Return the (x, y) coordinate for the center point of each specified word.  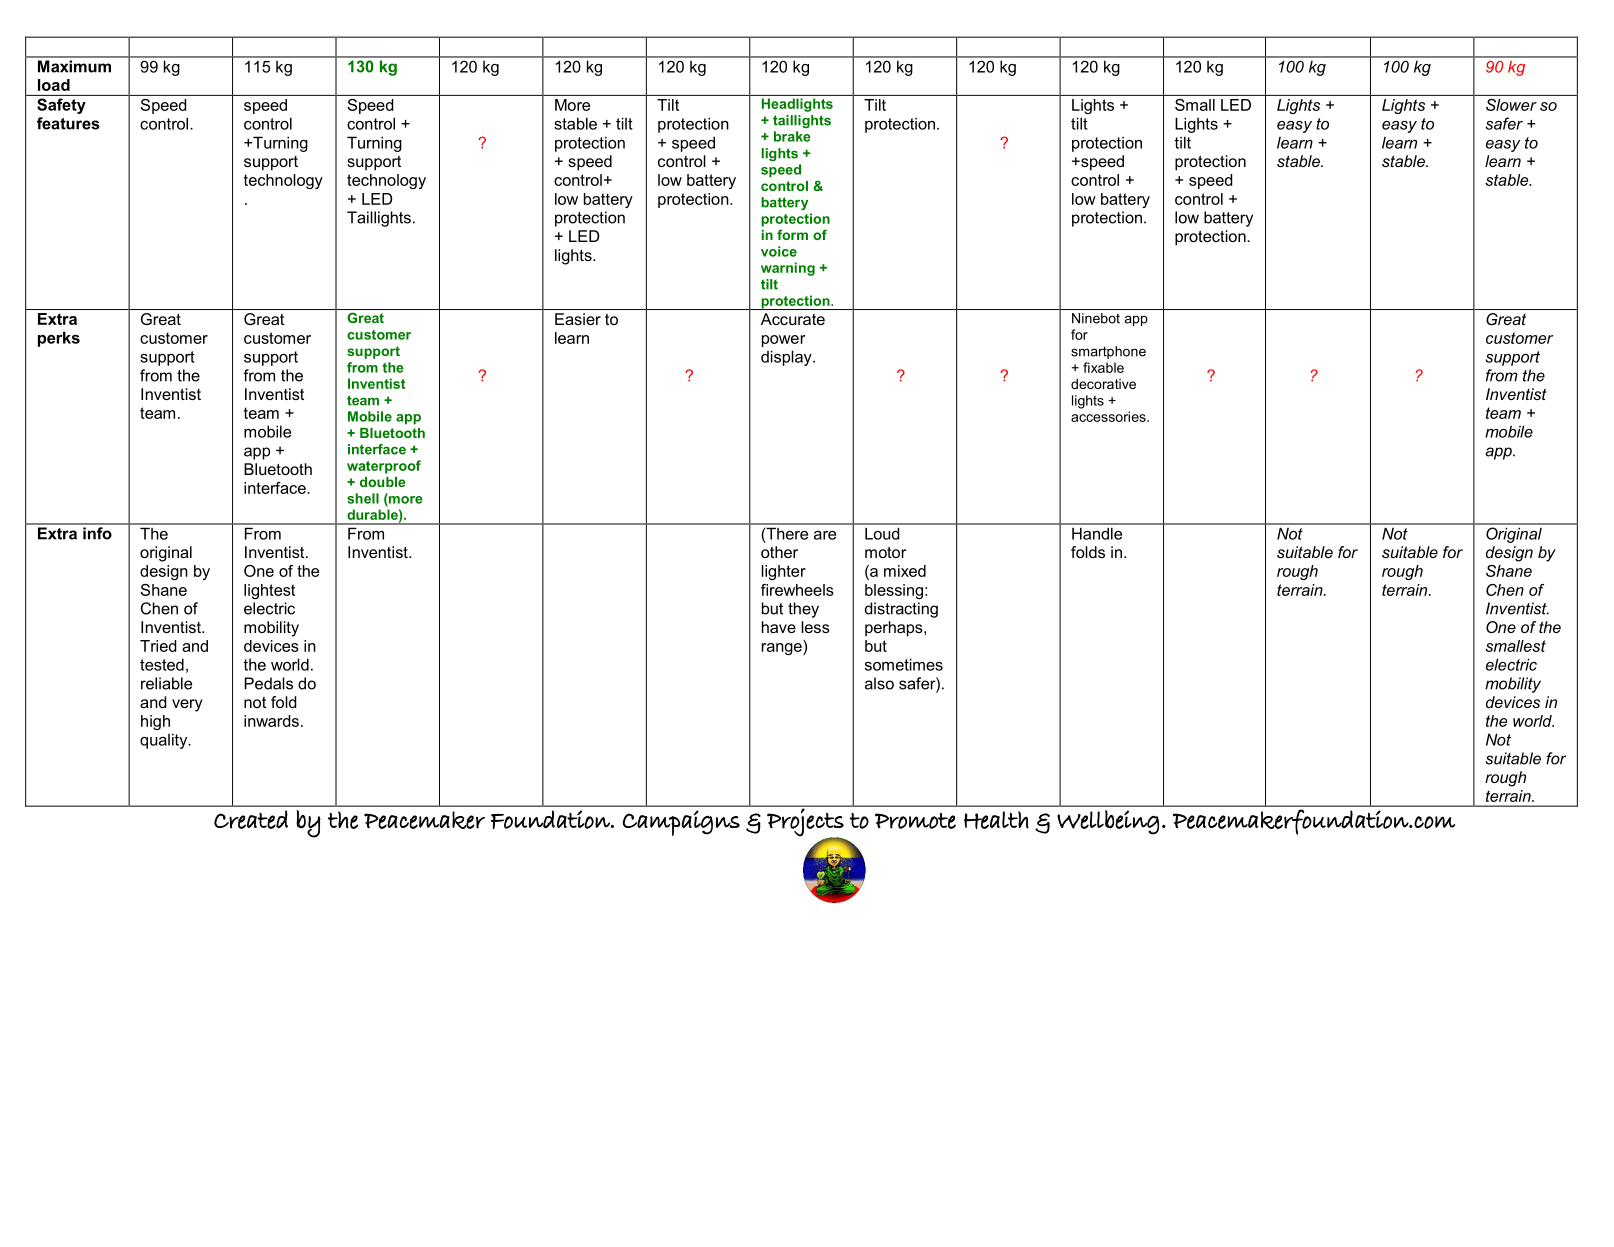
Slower (1511, 105)
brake (792, 136)
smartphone (1108, 352)
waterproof (384, 467)
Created (251, 819)
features (68, 123)
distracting (901, 610)
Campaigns (681, 823)
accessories (1109, 416)
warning (788, 269)
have (779, 627)
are (825, 535)
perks (59, 339)
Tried (158, 646)
